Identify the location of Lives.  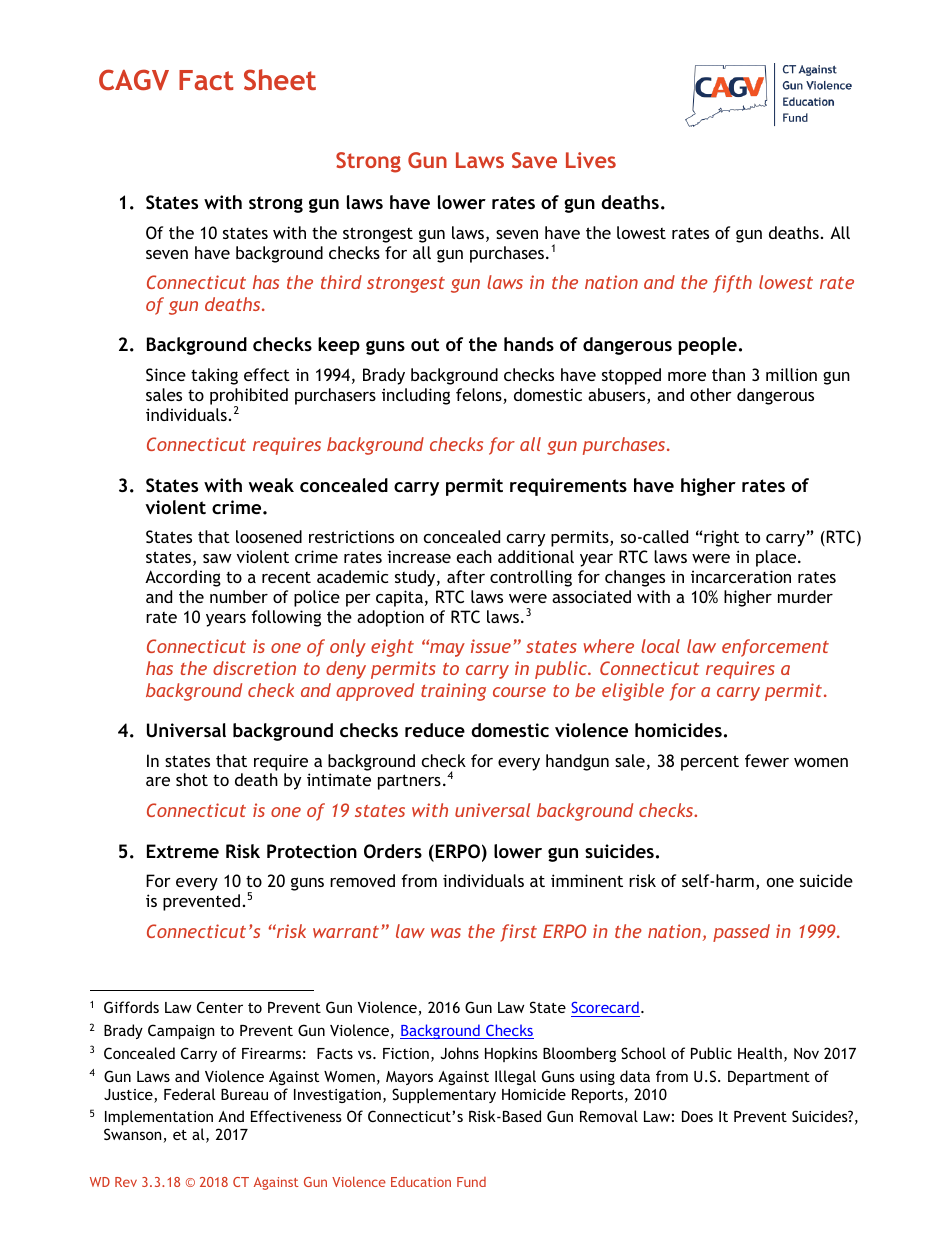
(591, 160).
